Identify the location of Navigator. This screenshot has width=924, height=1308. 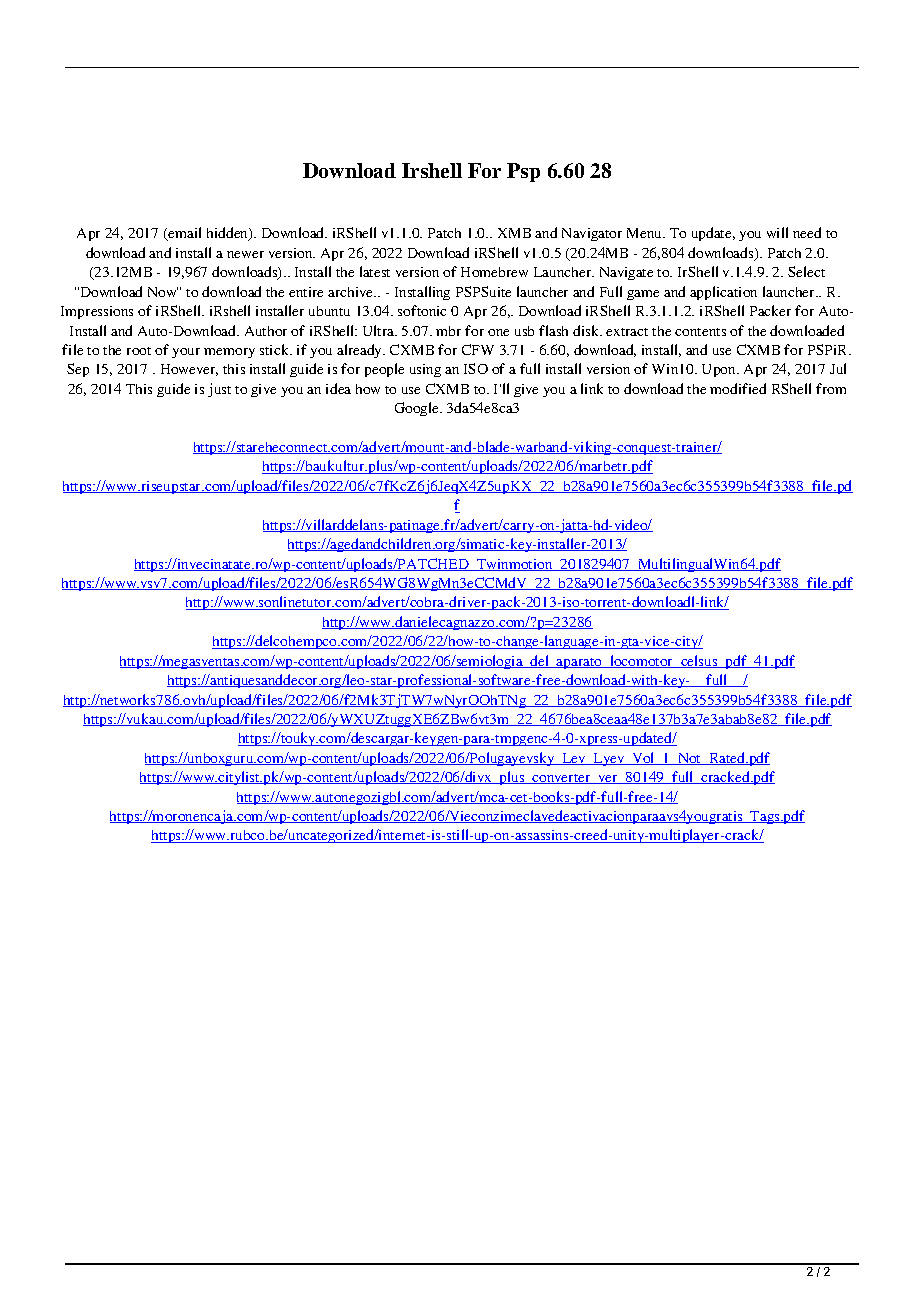
(592, 234).
